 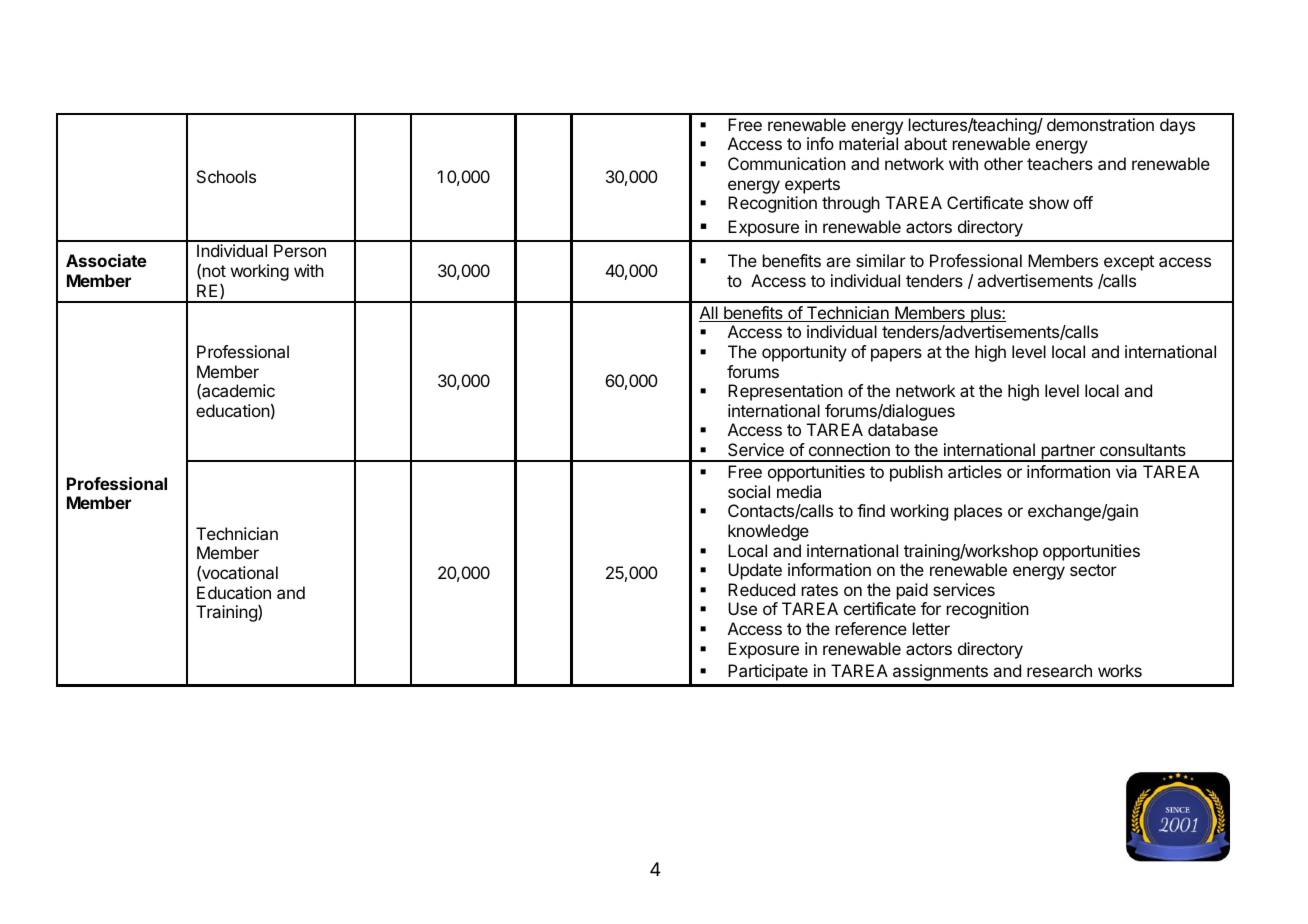 I want to click on research, so click(x=1059, y=670).
